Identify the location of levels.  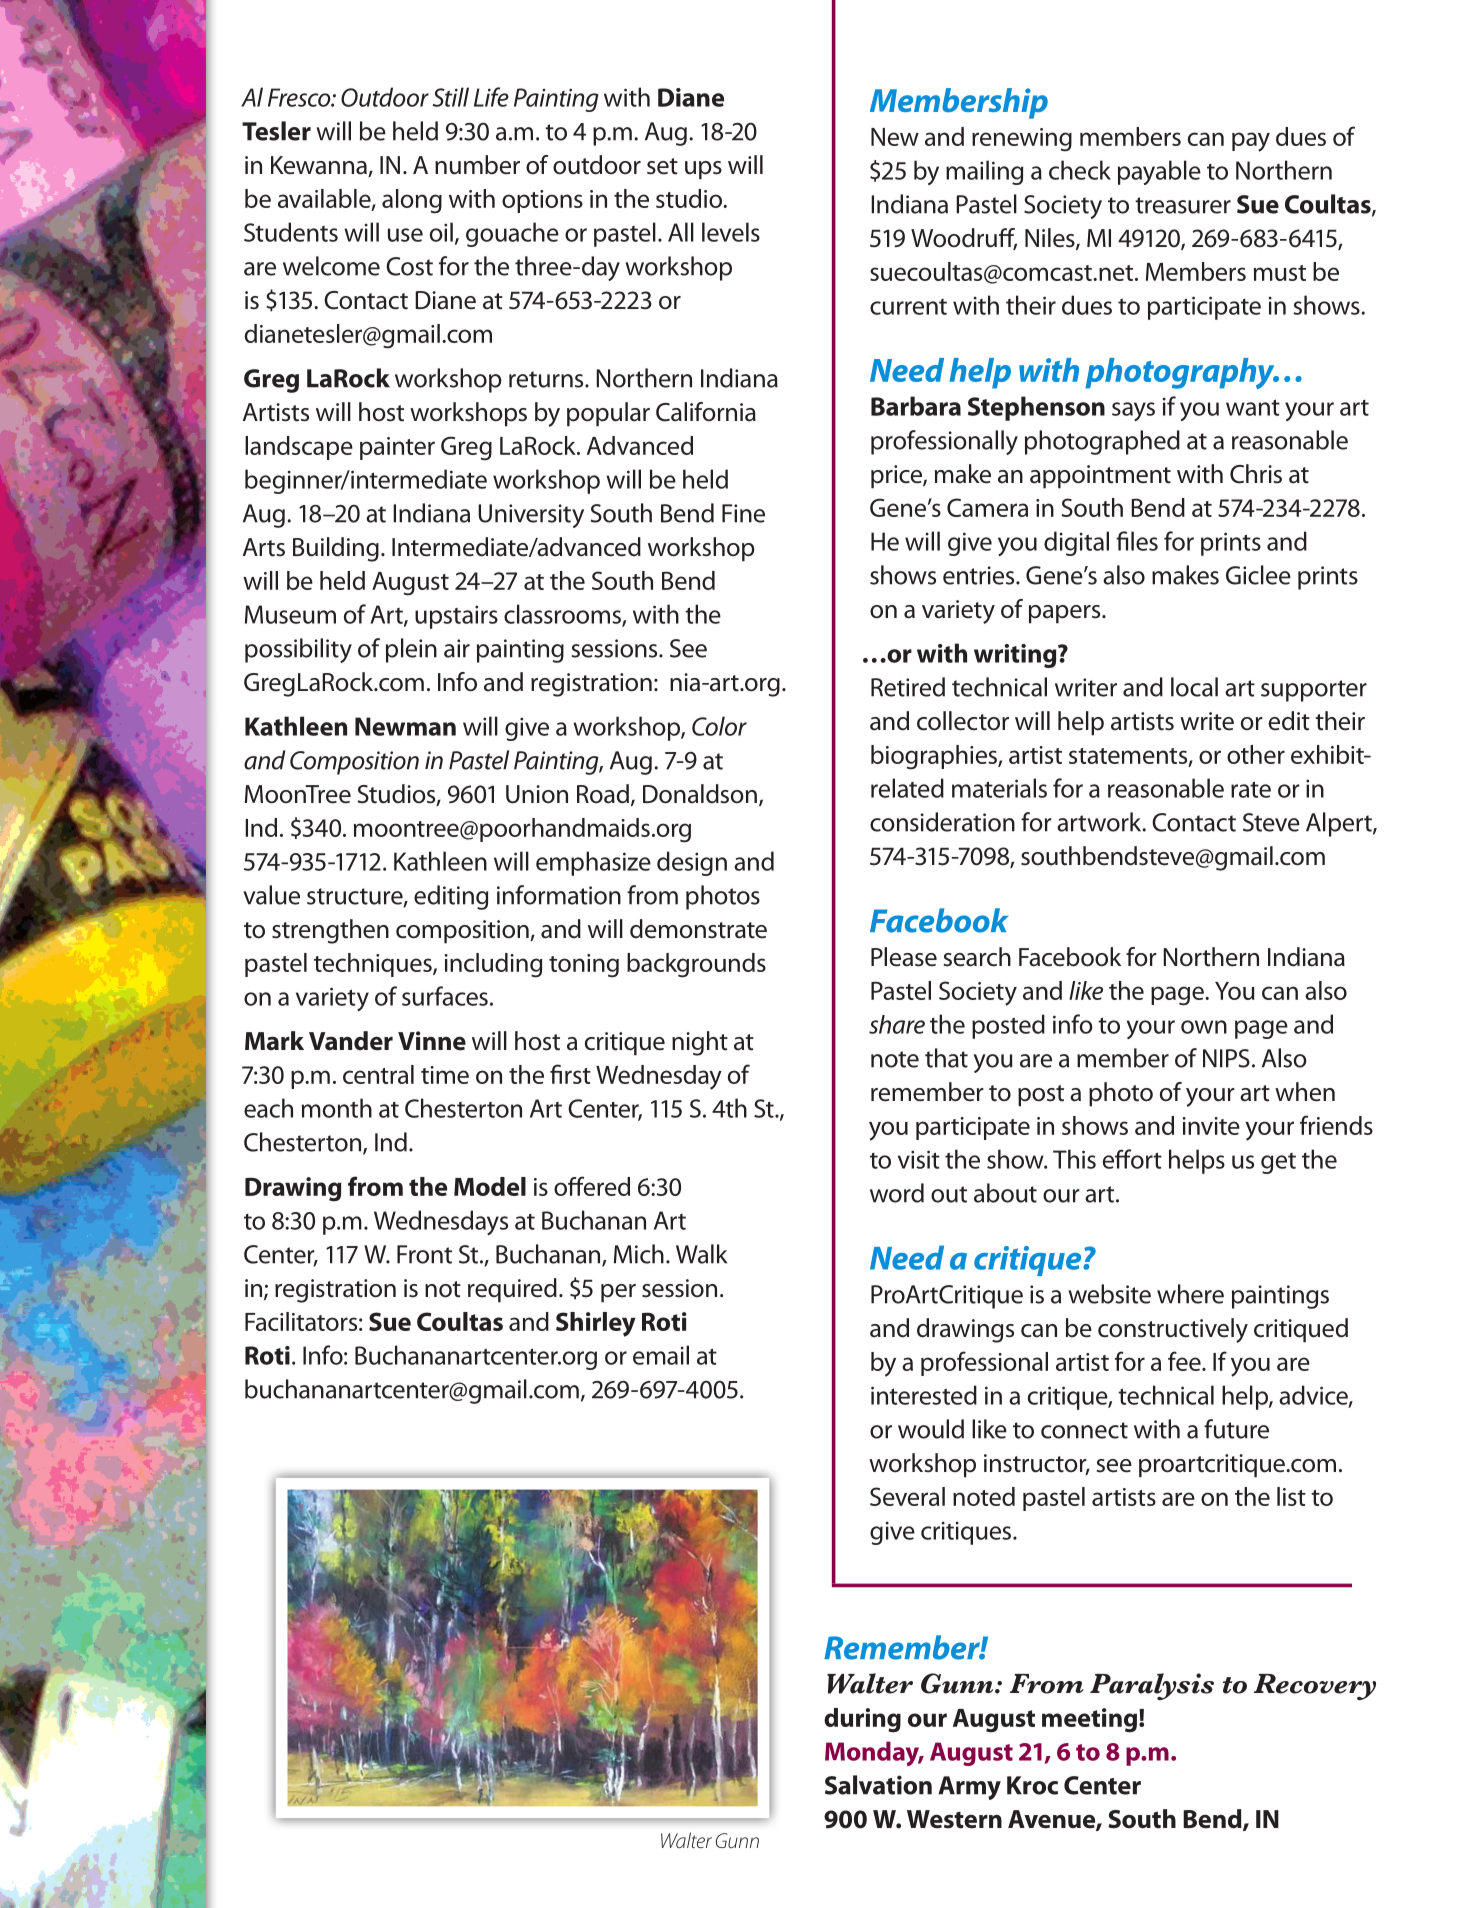
(731, 232).
